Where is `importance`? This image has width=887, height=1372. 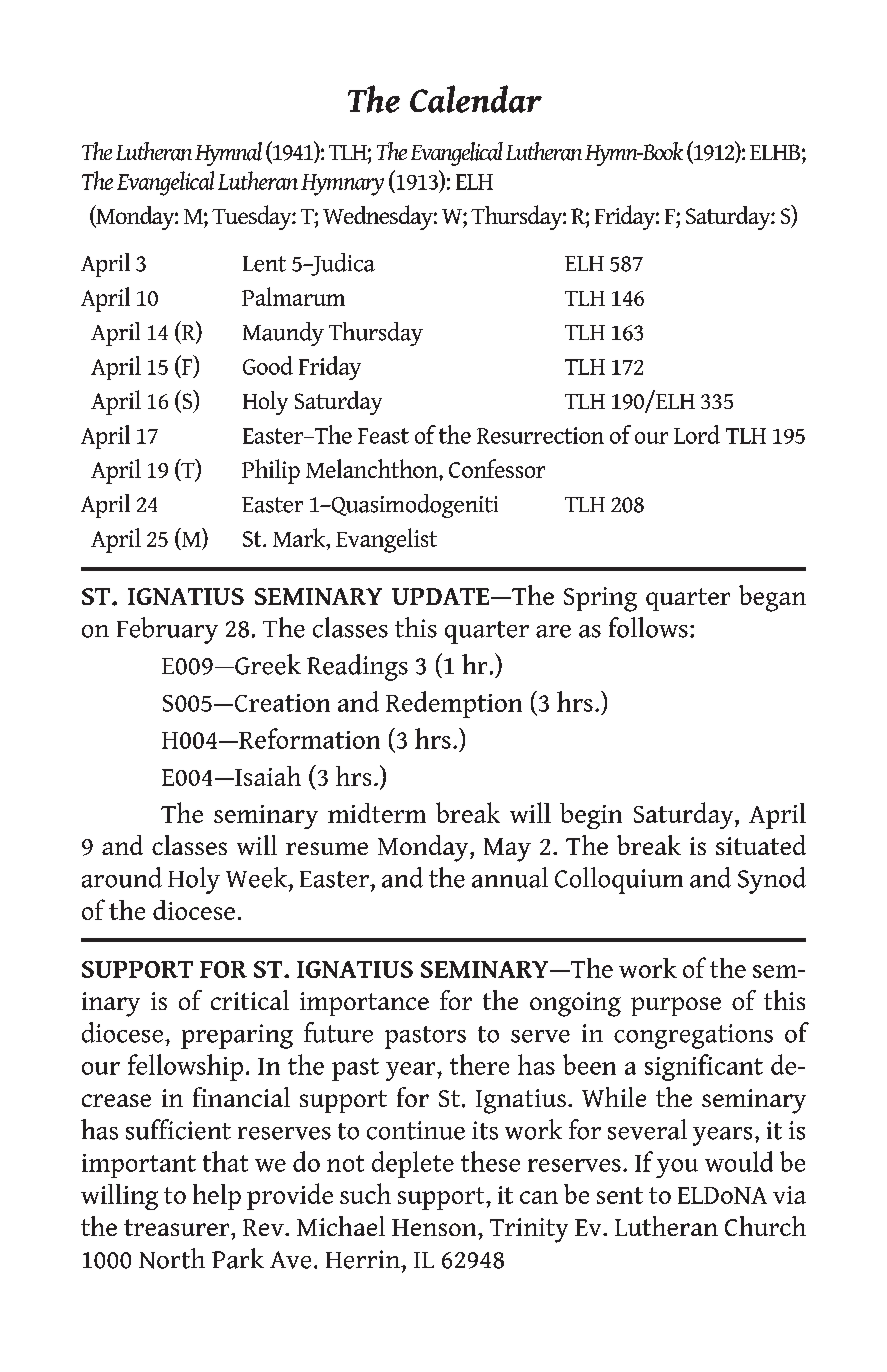 importance is located at coordinates (364, 1004).
